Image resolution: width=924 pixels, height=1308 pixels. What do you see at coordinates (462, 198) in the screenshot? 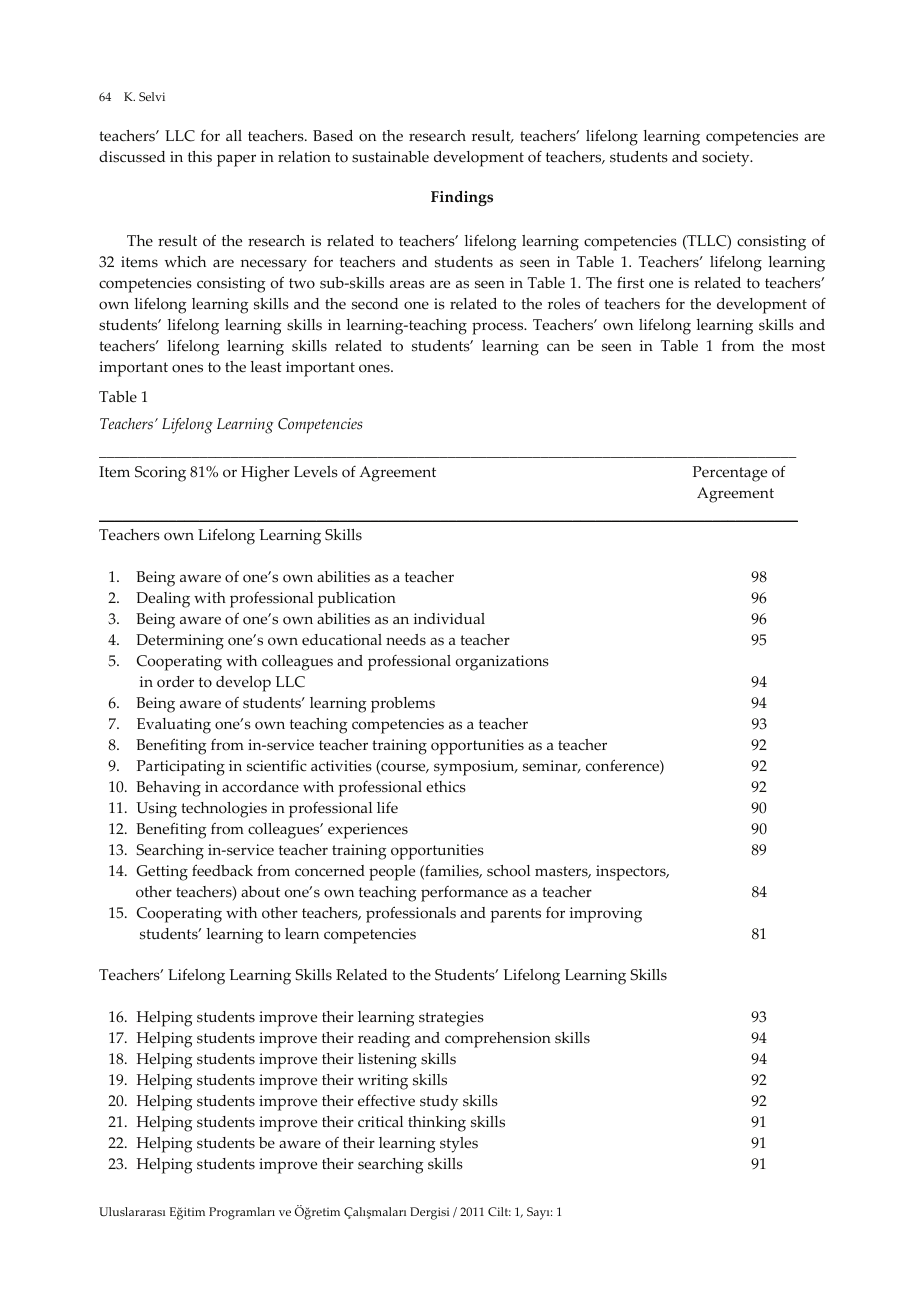
I see `Findings` at bounding box center [462, 198].
